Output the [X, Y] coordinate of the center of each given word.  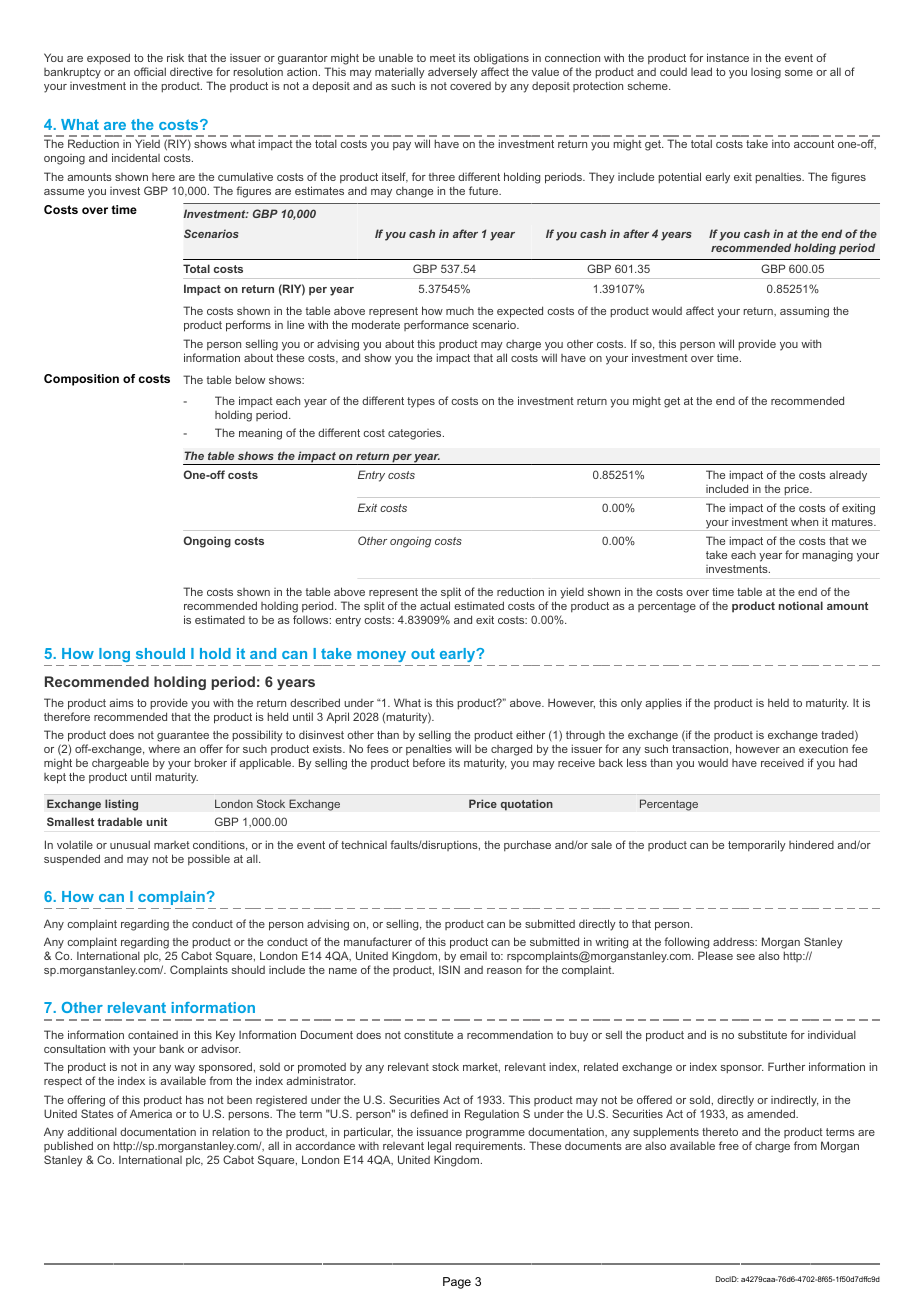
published [68, 1146]
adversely [453, 73]
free [729, 1145]
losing [766, 73]
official [150, 71]
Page [457, 1283]
